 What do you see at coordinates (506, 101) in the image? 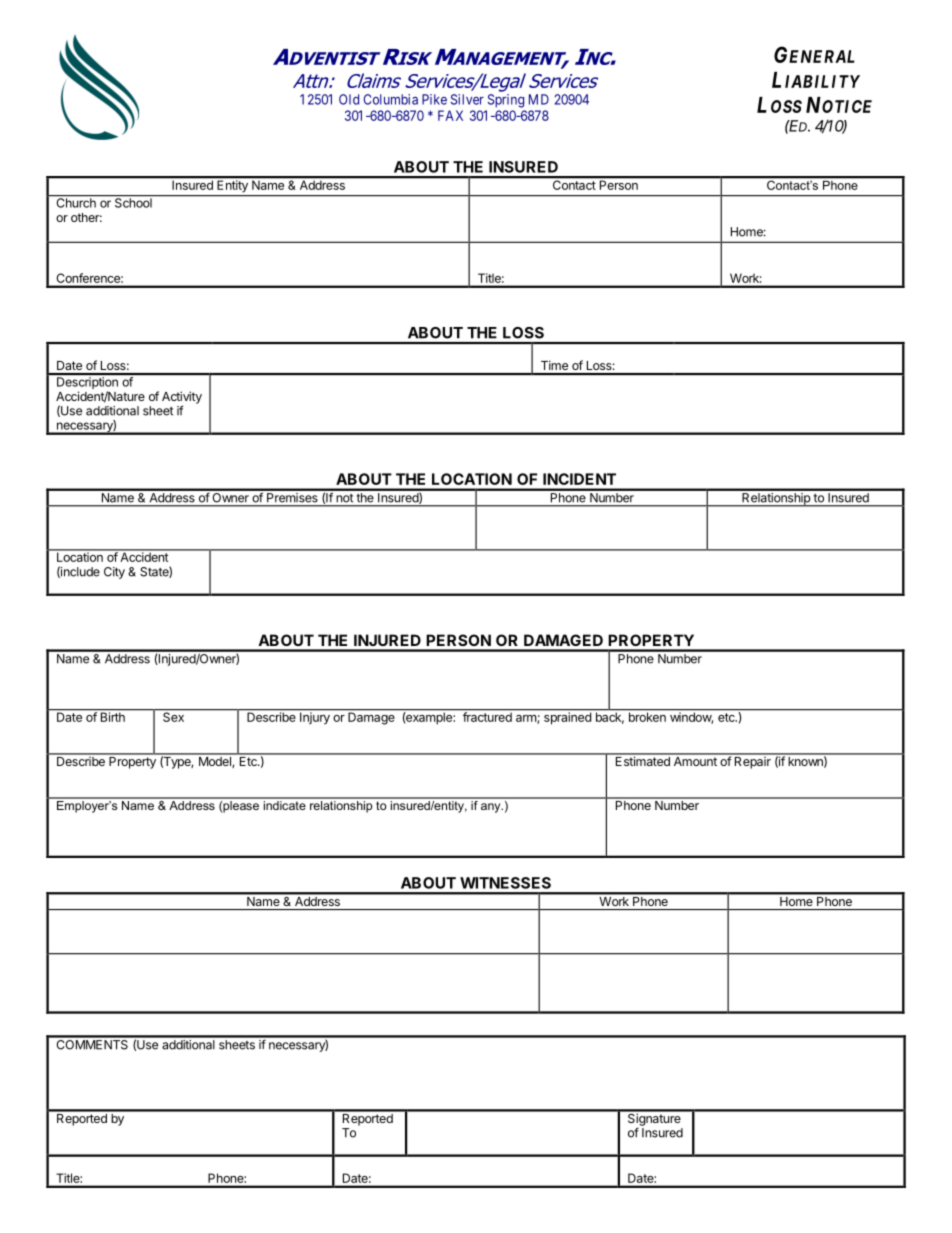
I see `Spring` at bounding box center [506, 101].
